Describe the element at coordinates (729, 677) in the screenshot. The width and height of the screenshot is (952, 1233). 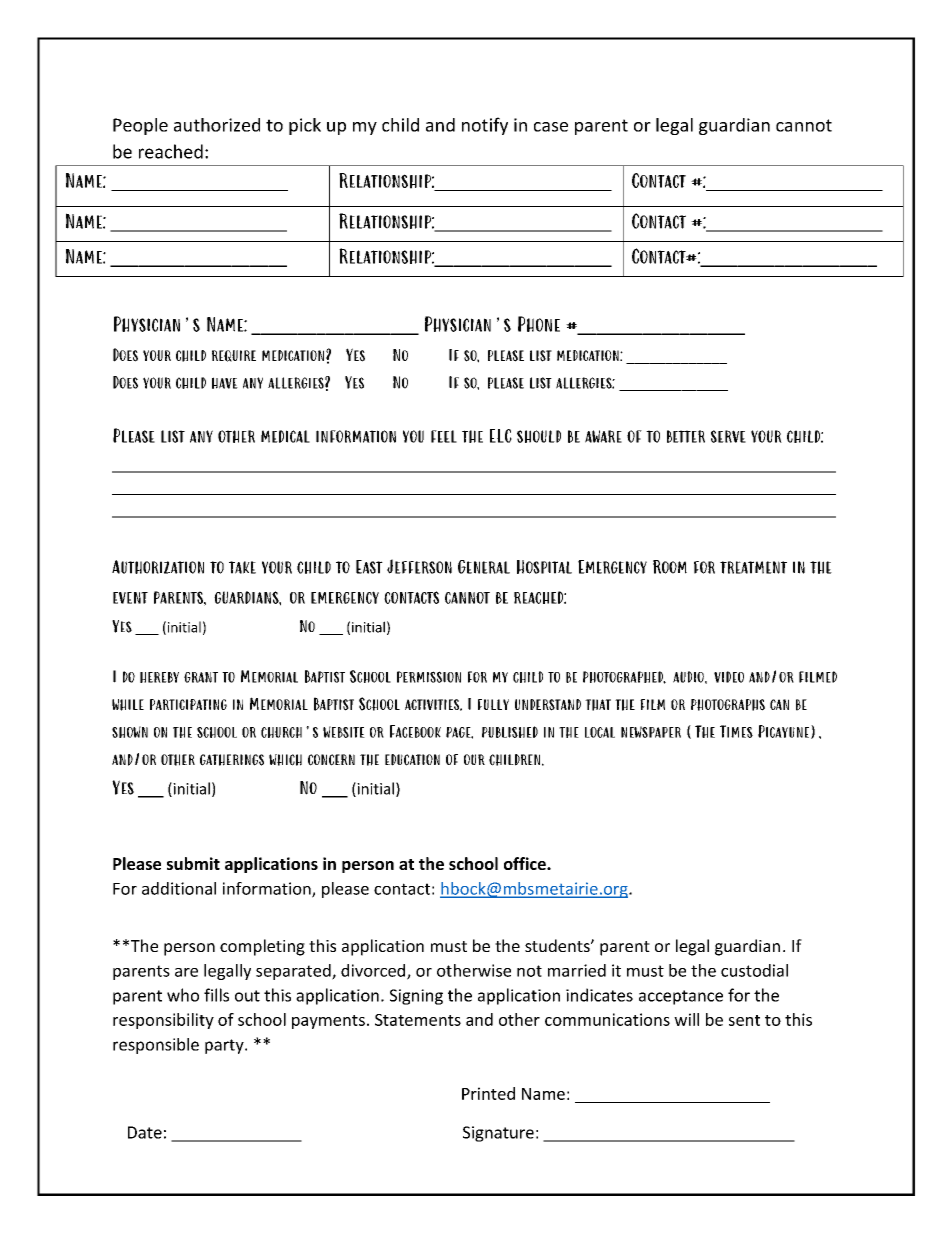
I see `video` at that location.
